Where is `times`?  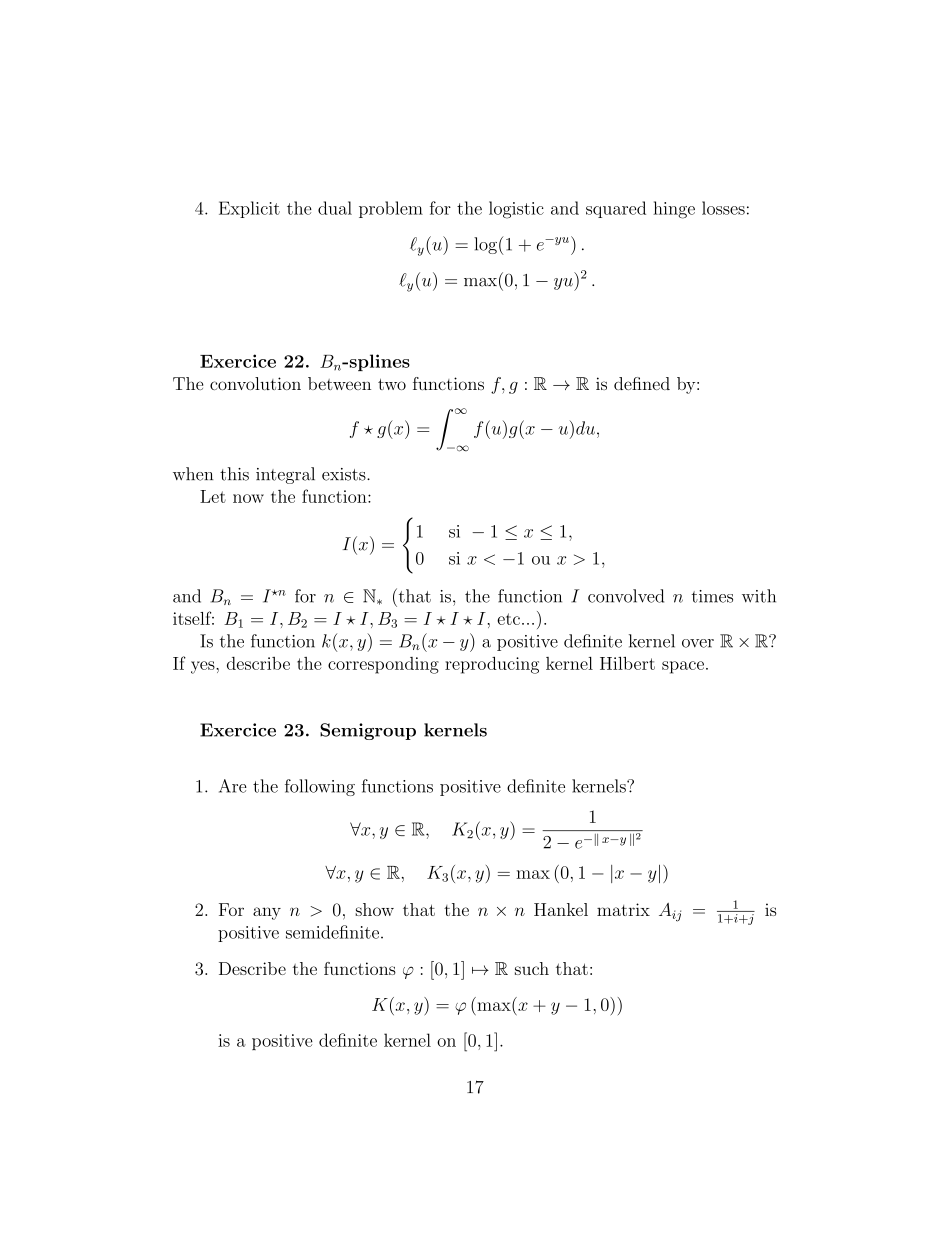 times is located at coordinates (712, 596).
